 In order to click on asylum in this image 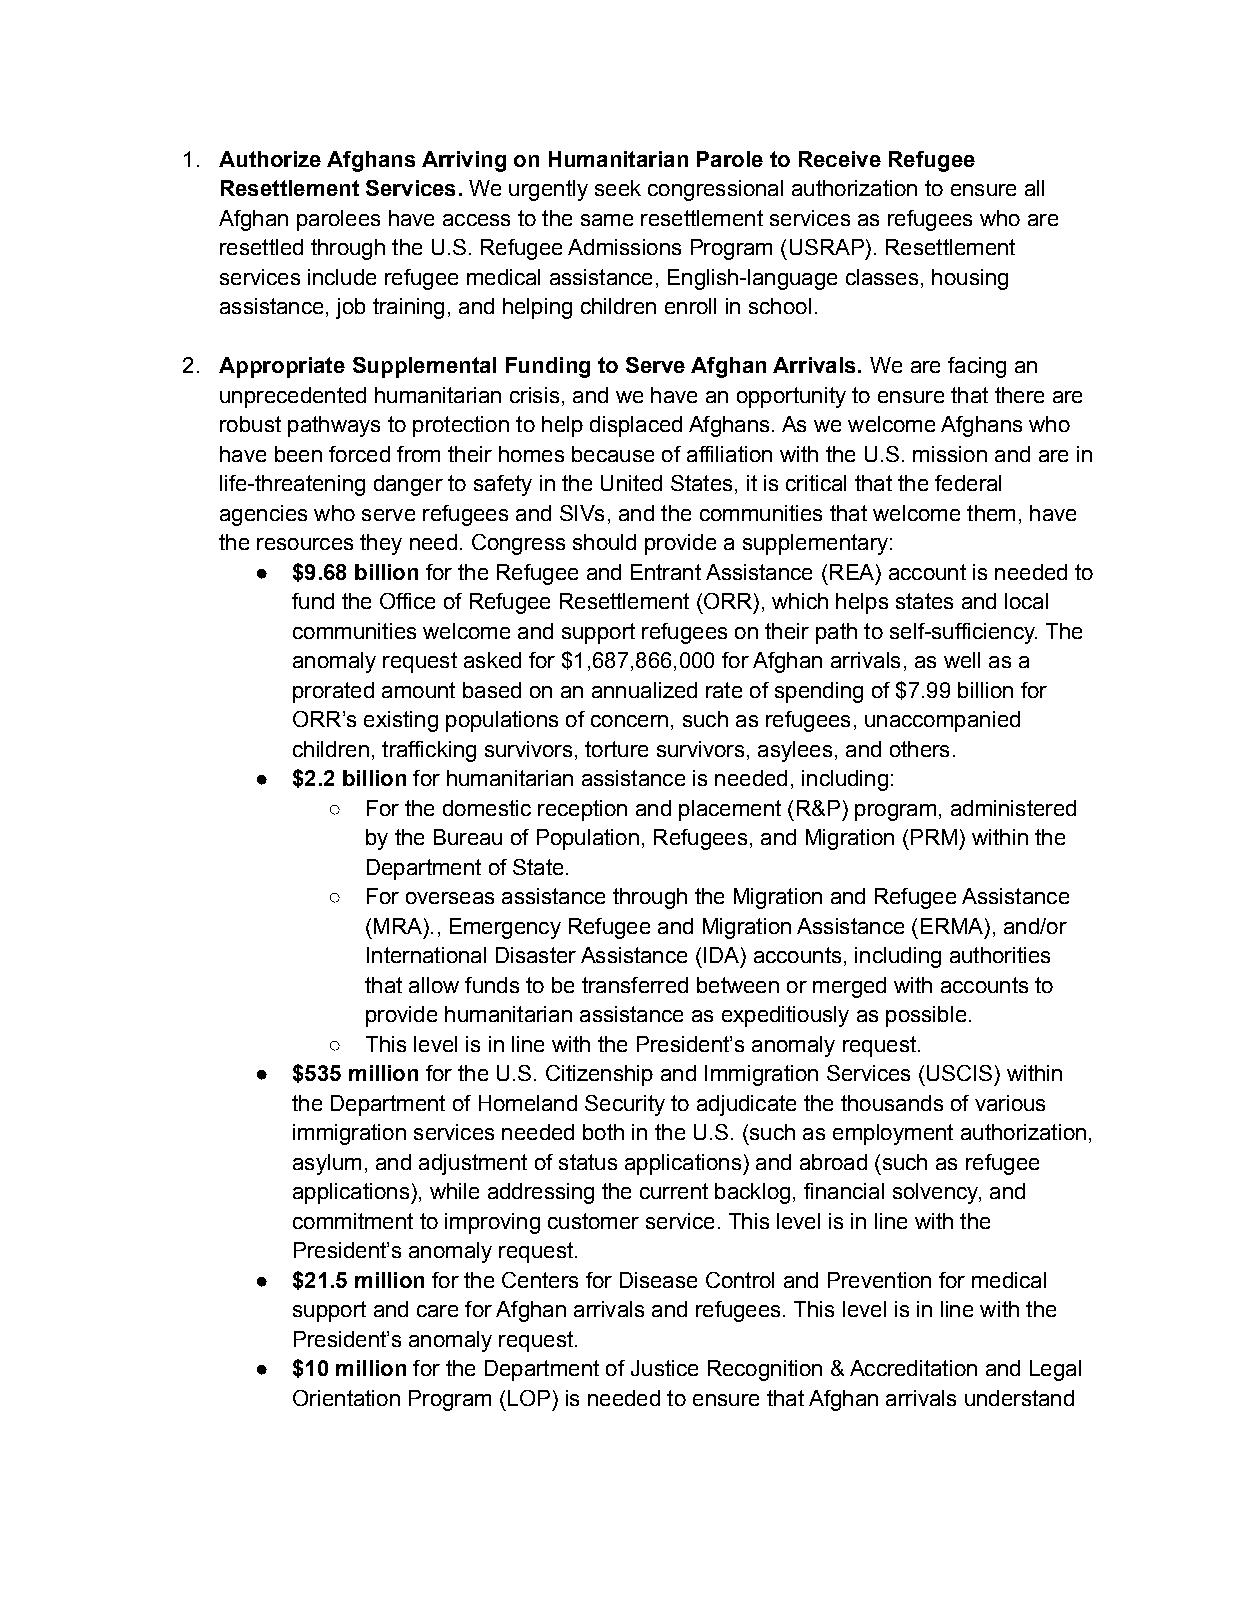, I will do `click(327, 1164)`.
